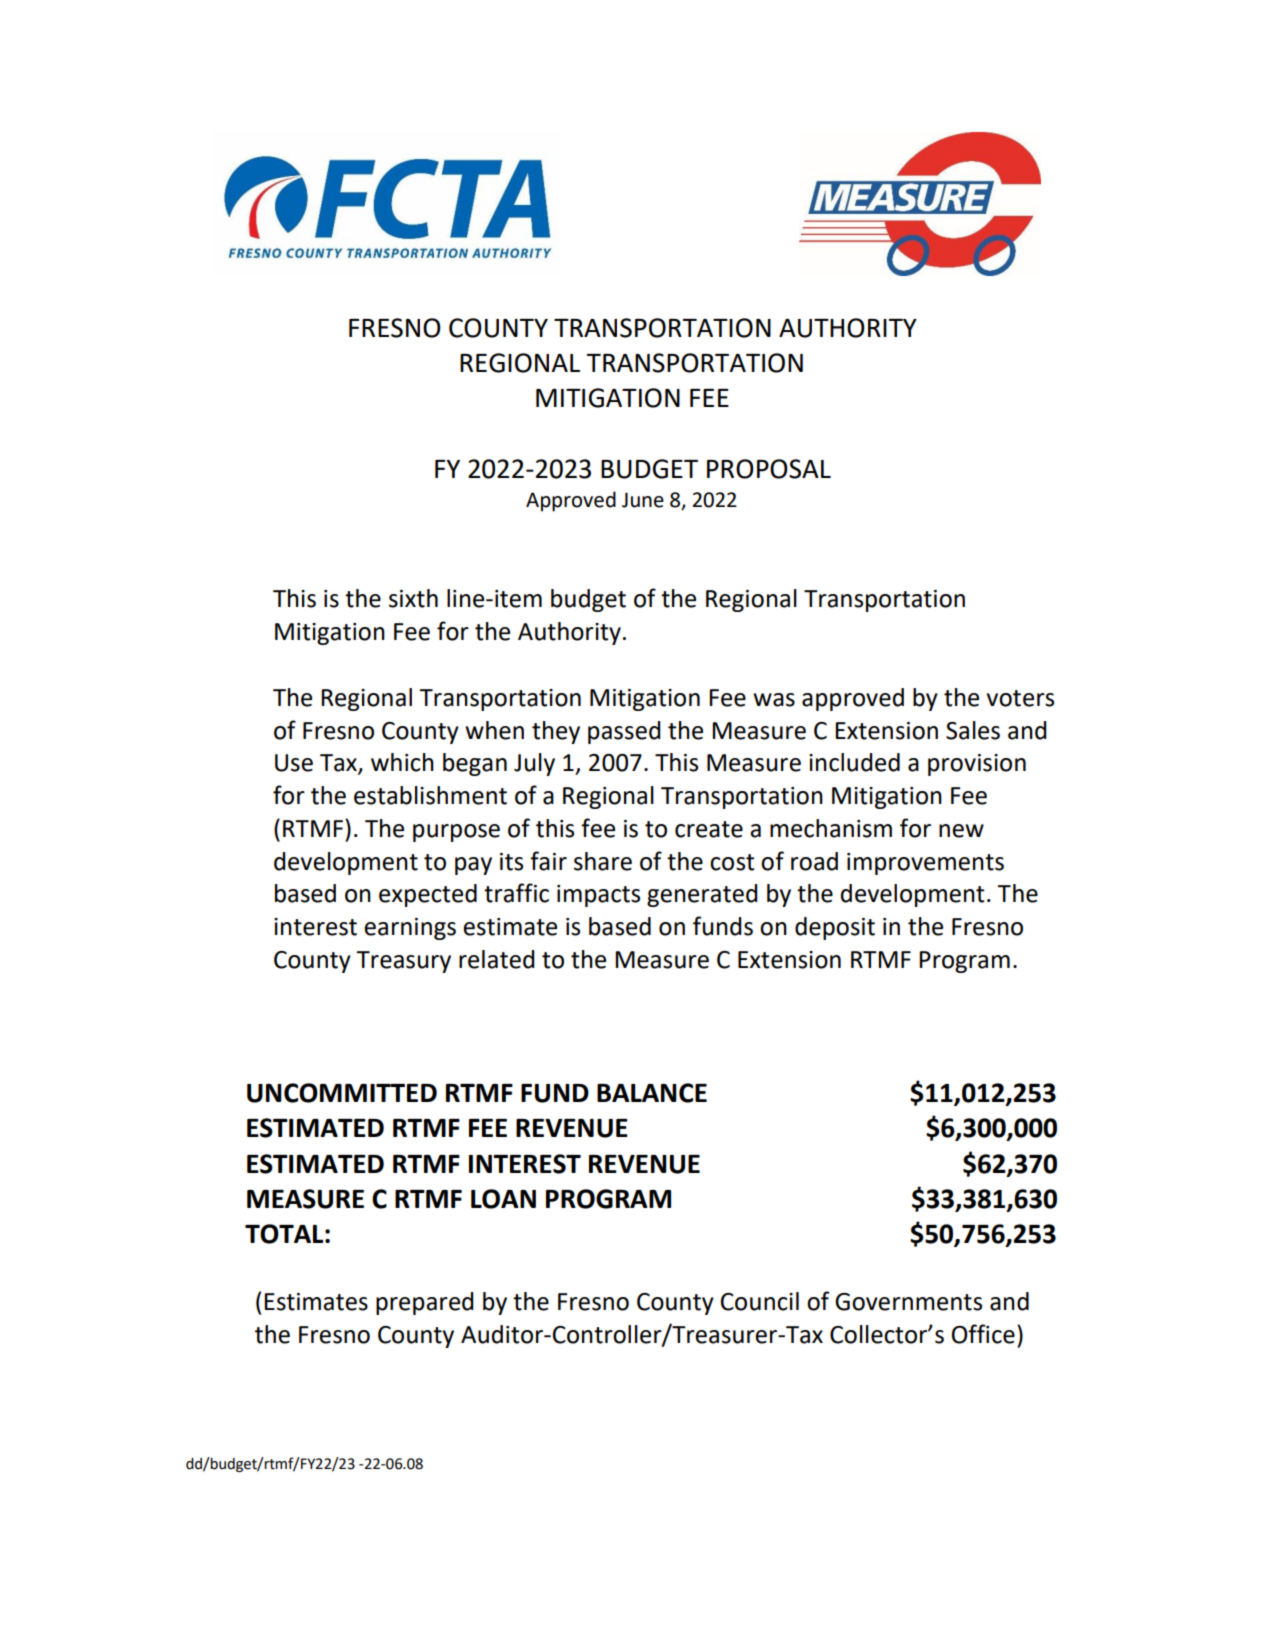 Image resolution: width=1264 pixels, height=1636 pixels. Describe the element at coordinates (402, 762) in the screenshot. I see `which` at that location.
